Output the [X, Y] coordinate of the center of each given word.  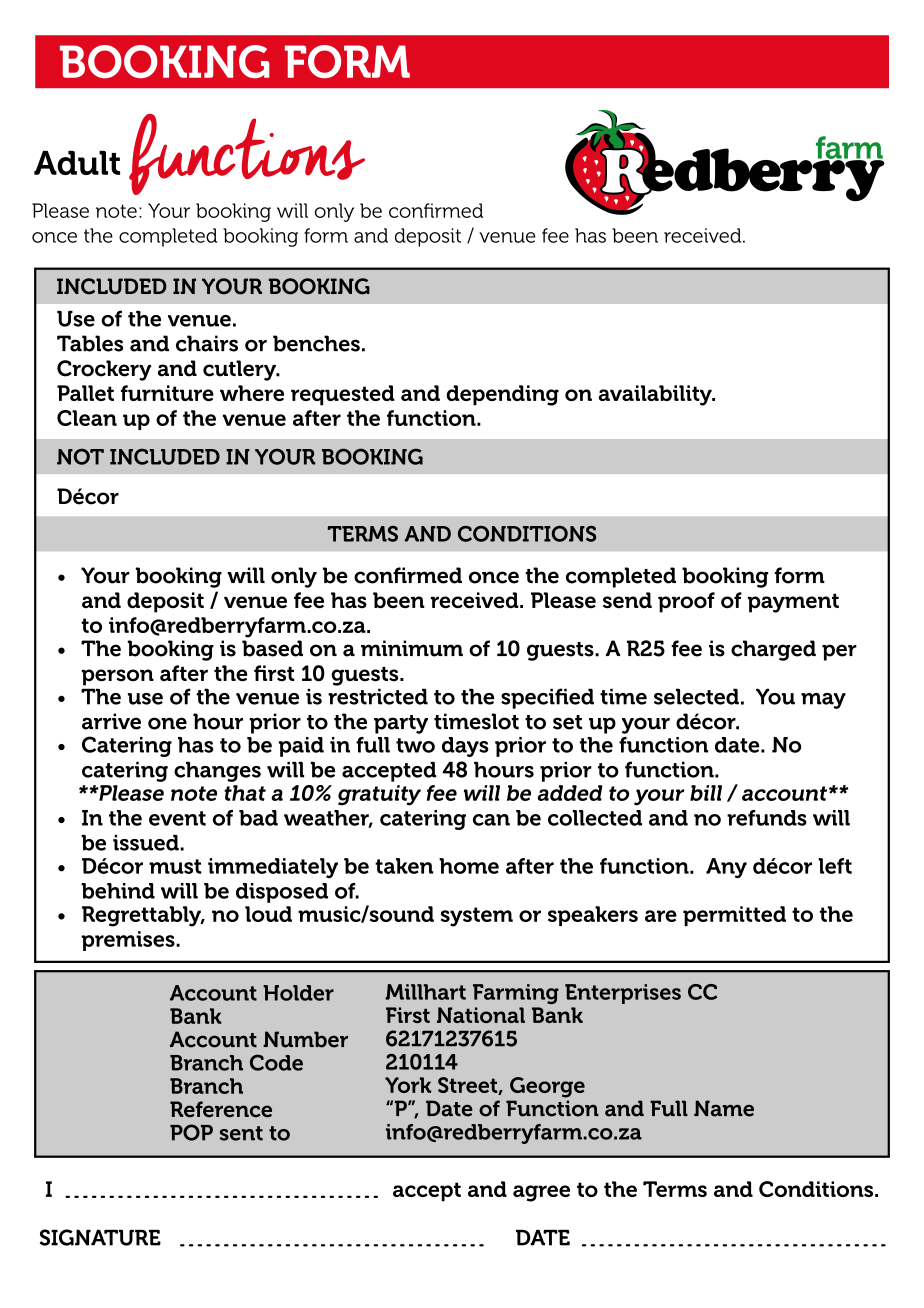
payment [793, 603]
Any [726, 868]
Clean [87, 418]
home [469, 866]
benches [316, 343]
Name [724, 1108]
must [175, 866]
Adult [77, 163]
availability [656, 395]
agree [541, 1193]
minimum [412, 648]
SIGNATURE [100, 1237]
